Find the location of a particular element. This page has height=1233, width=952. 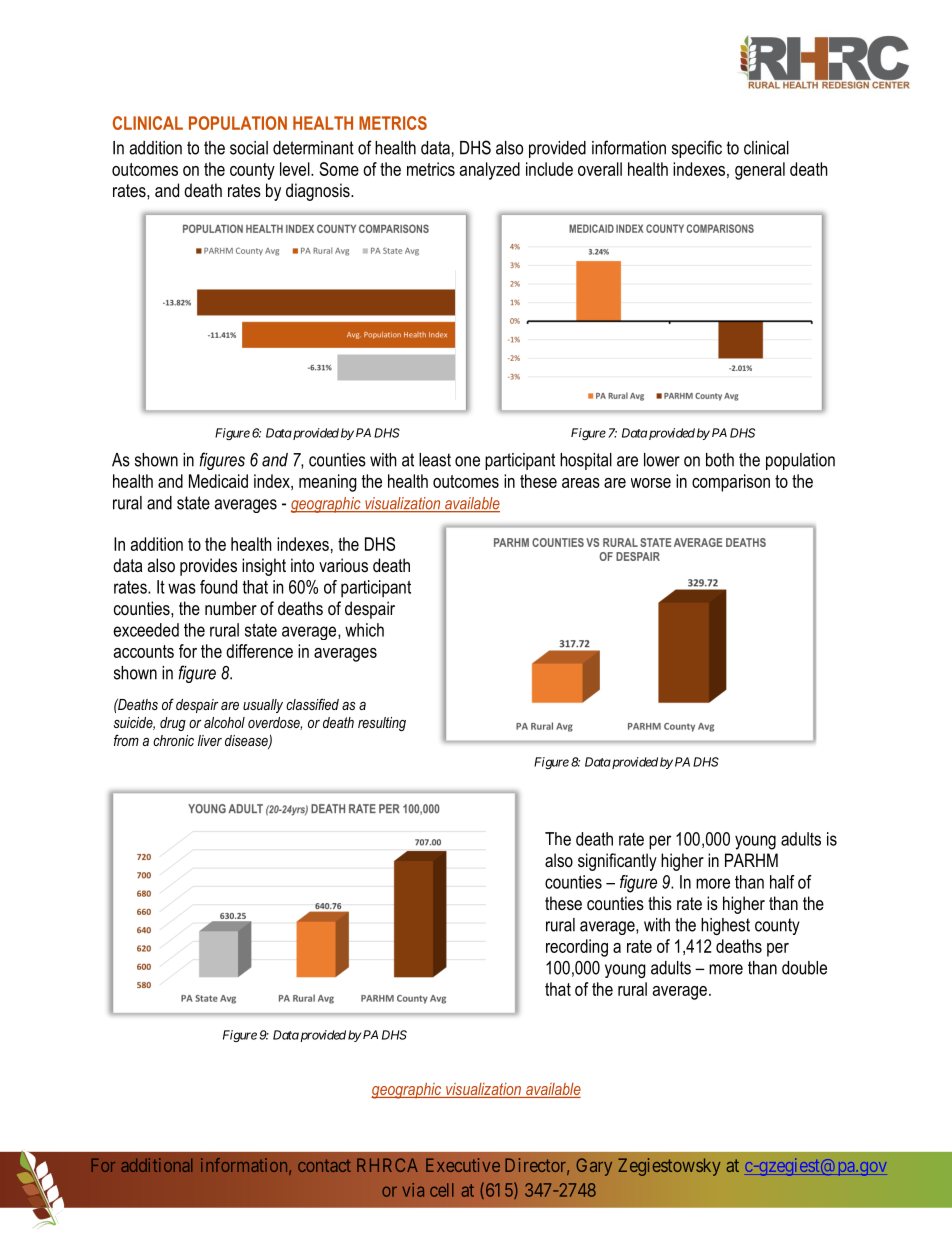

social is located at coordinates (249, 148).
